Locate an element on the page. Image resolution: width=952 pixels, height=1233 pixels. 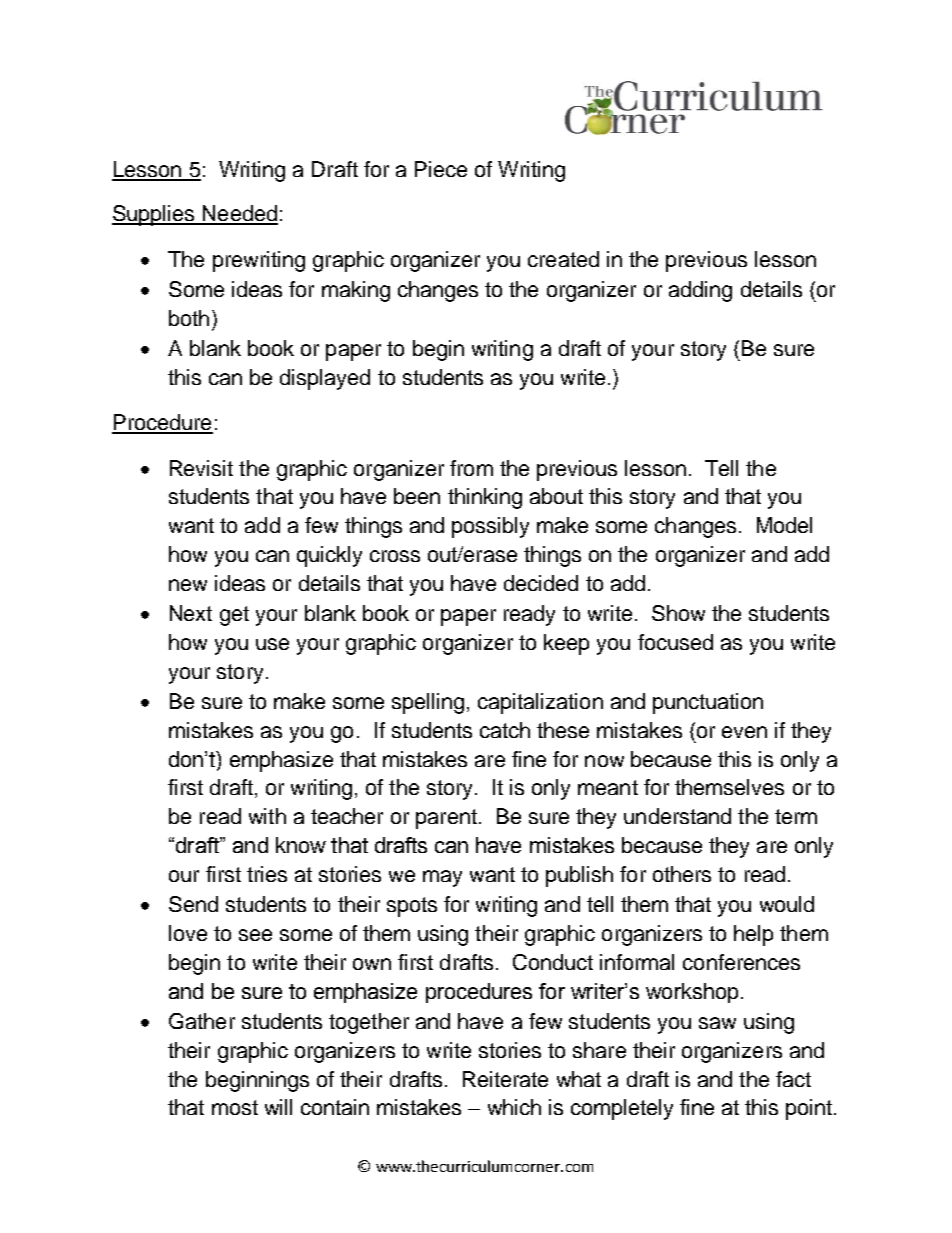
from is located at coordinates (471, 468).
